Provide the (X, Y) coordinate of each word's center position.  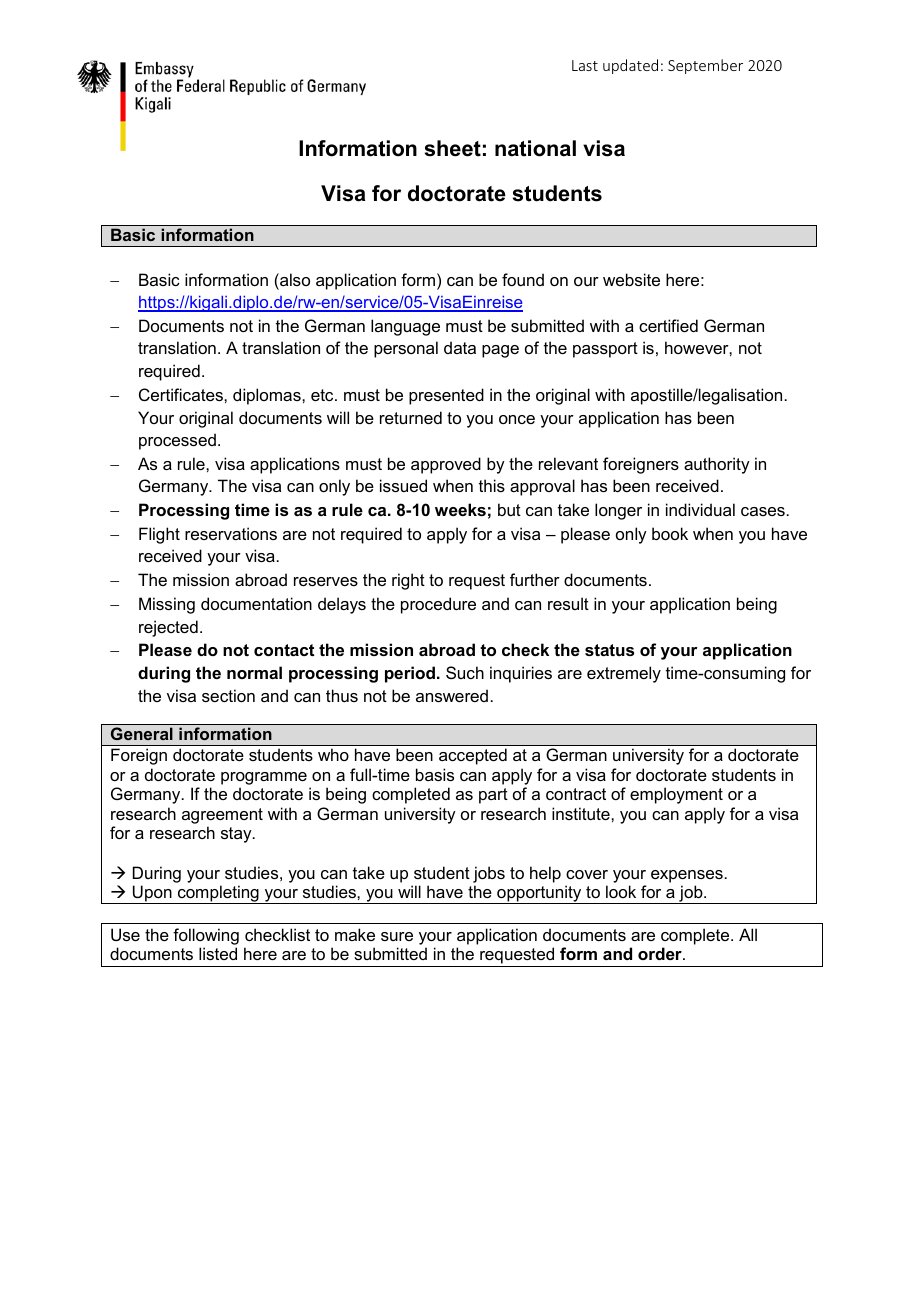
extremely (624, 674)
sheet (453, 148)
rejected (168, 628)
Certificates (182, 394)
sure (397, 936)
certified (668, 325)
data (460, 347)
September (705, 66)
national (535, 148)
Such (465, 672)
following (206, 936)
